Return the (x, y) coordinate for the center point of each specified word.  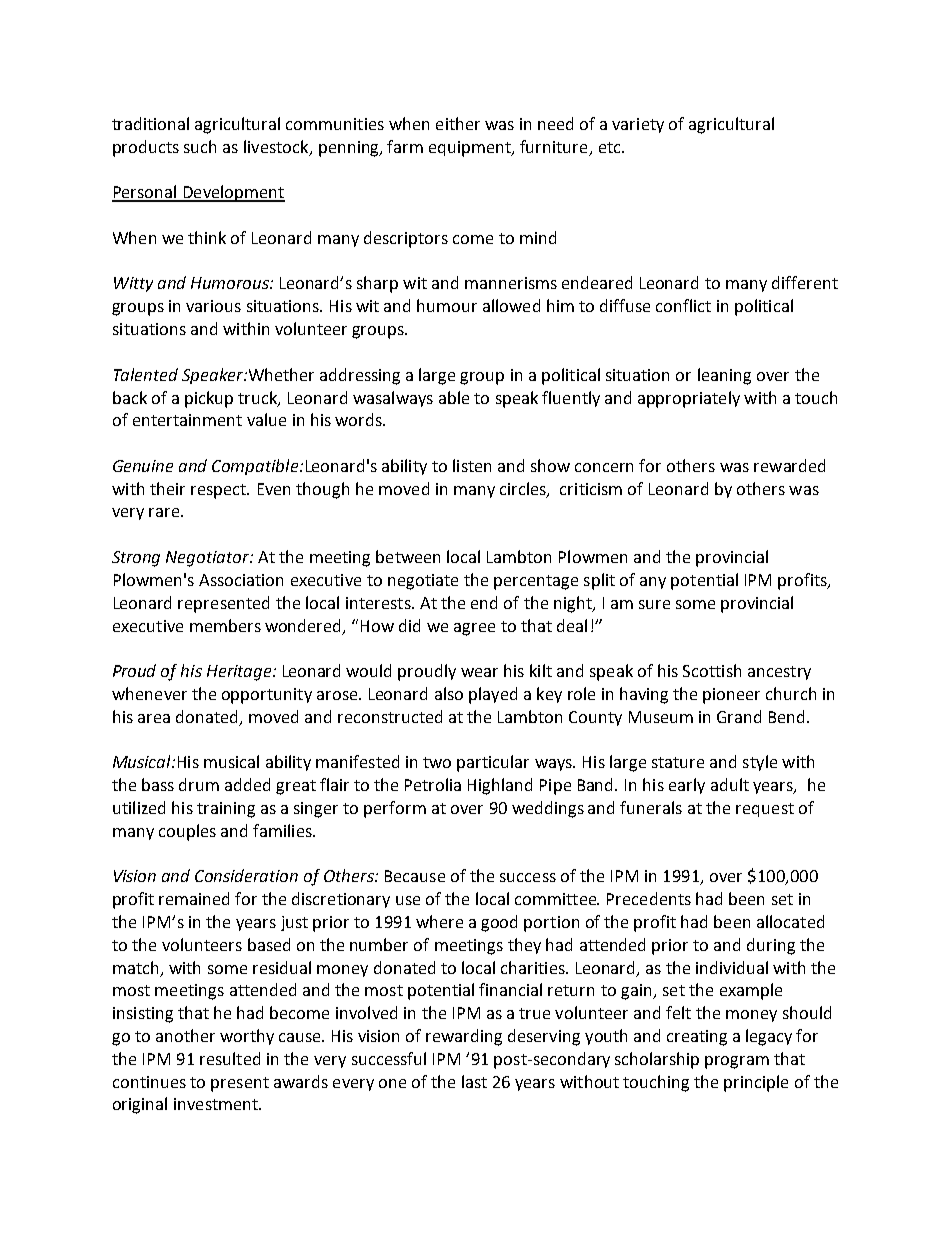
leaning (724, 376)
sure (654, 604)
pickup (209, 399)
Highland (500, 786)
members (225, 625)
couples (187, 832)
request (765, 810)
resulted (230, 1058)
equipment (471, 149)
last (474, 1081)
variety (638, 125)
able (454, 397)
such (200, 146)
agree (474, 629)
